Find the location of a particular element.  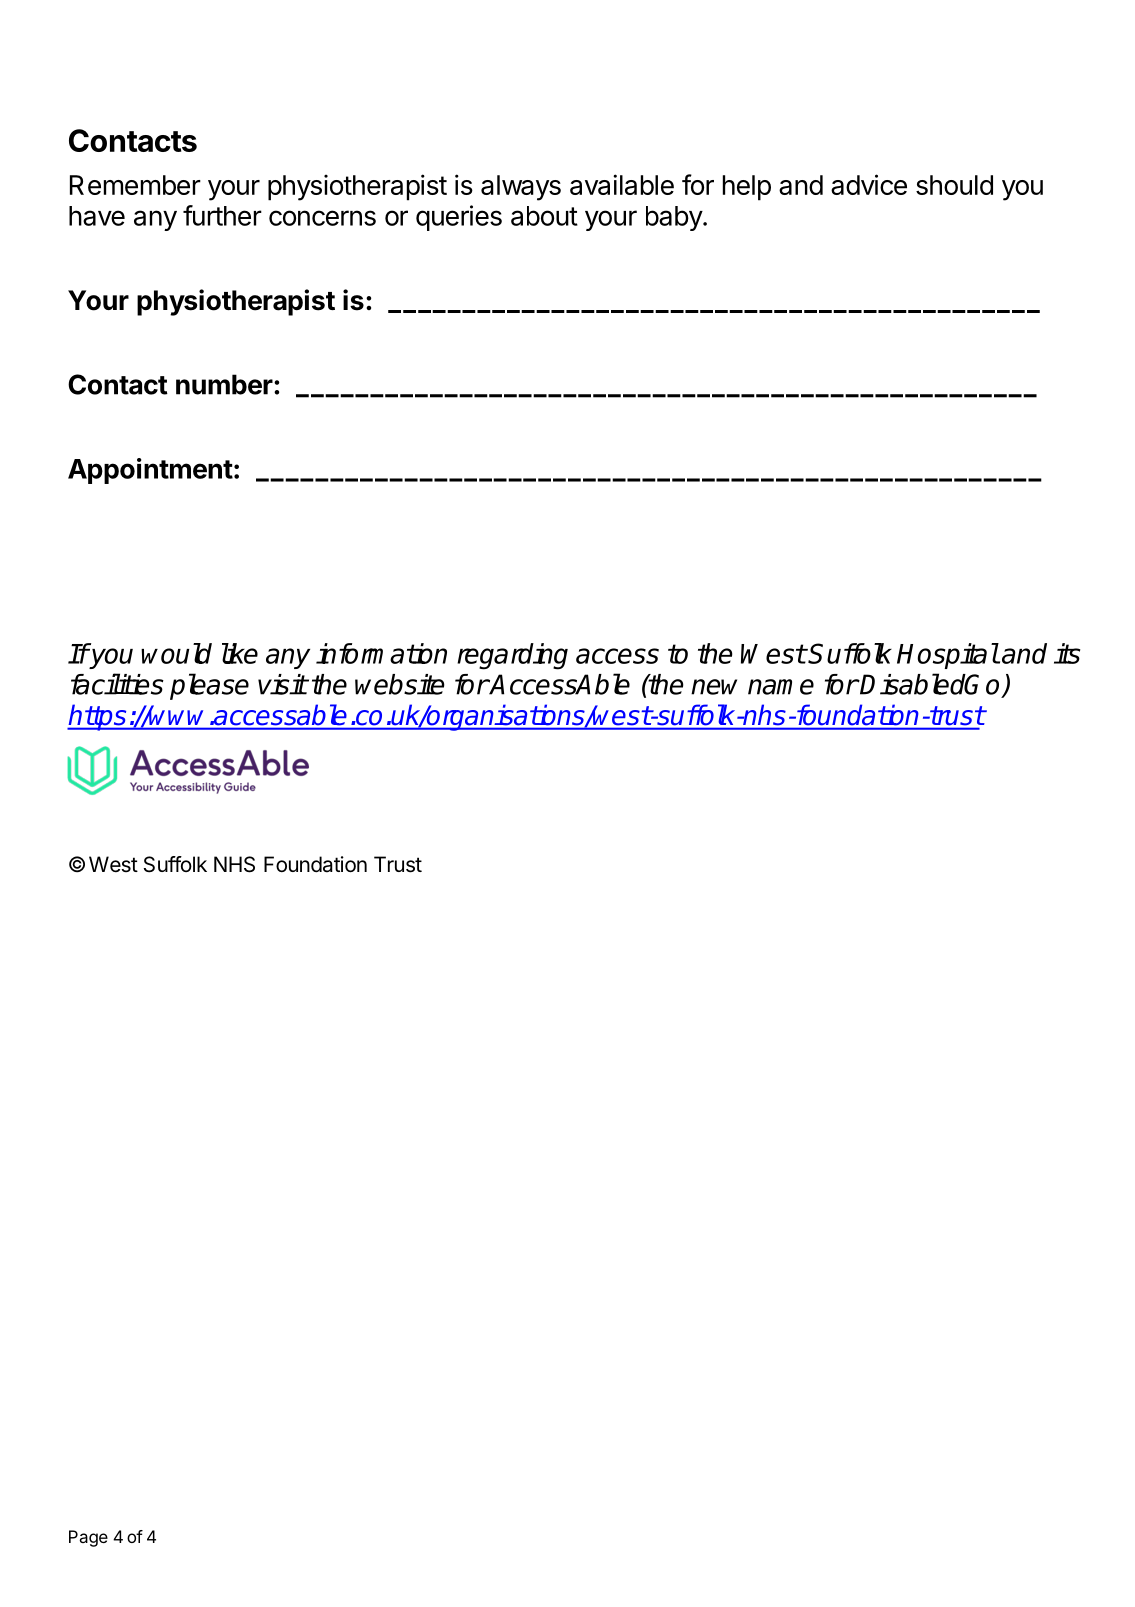

facilities is located at coordinates (117, 684).
